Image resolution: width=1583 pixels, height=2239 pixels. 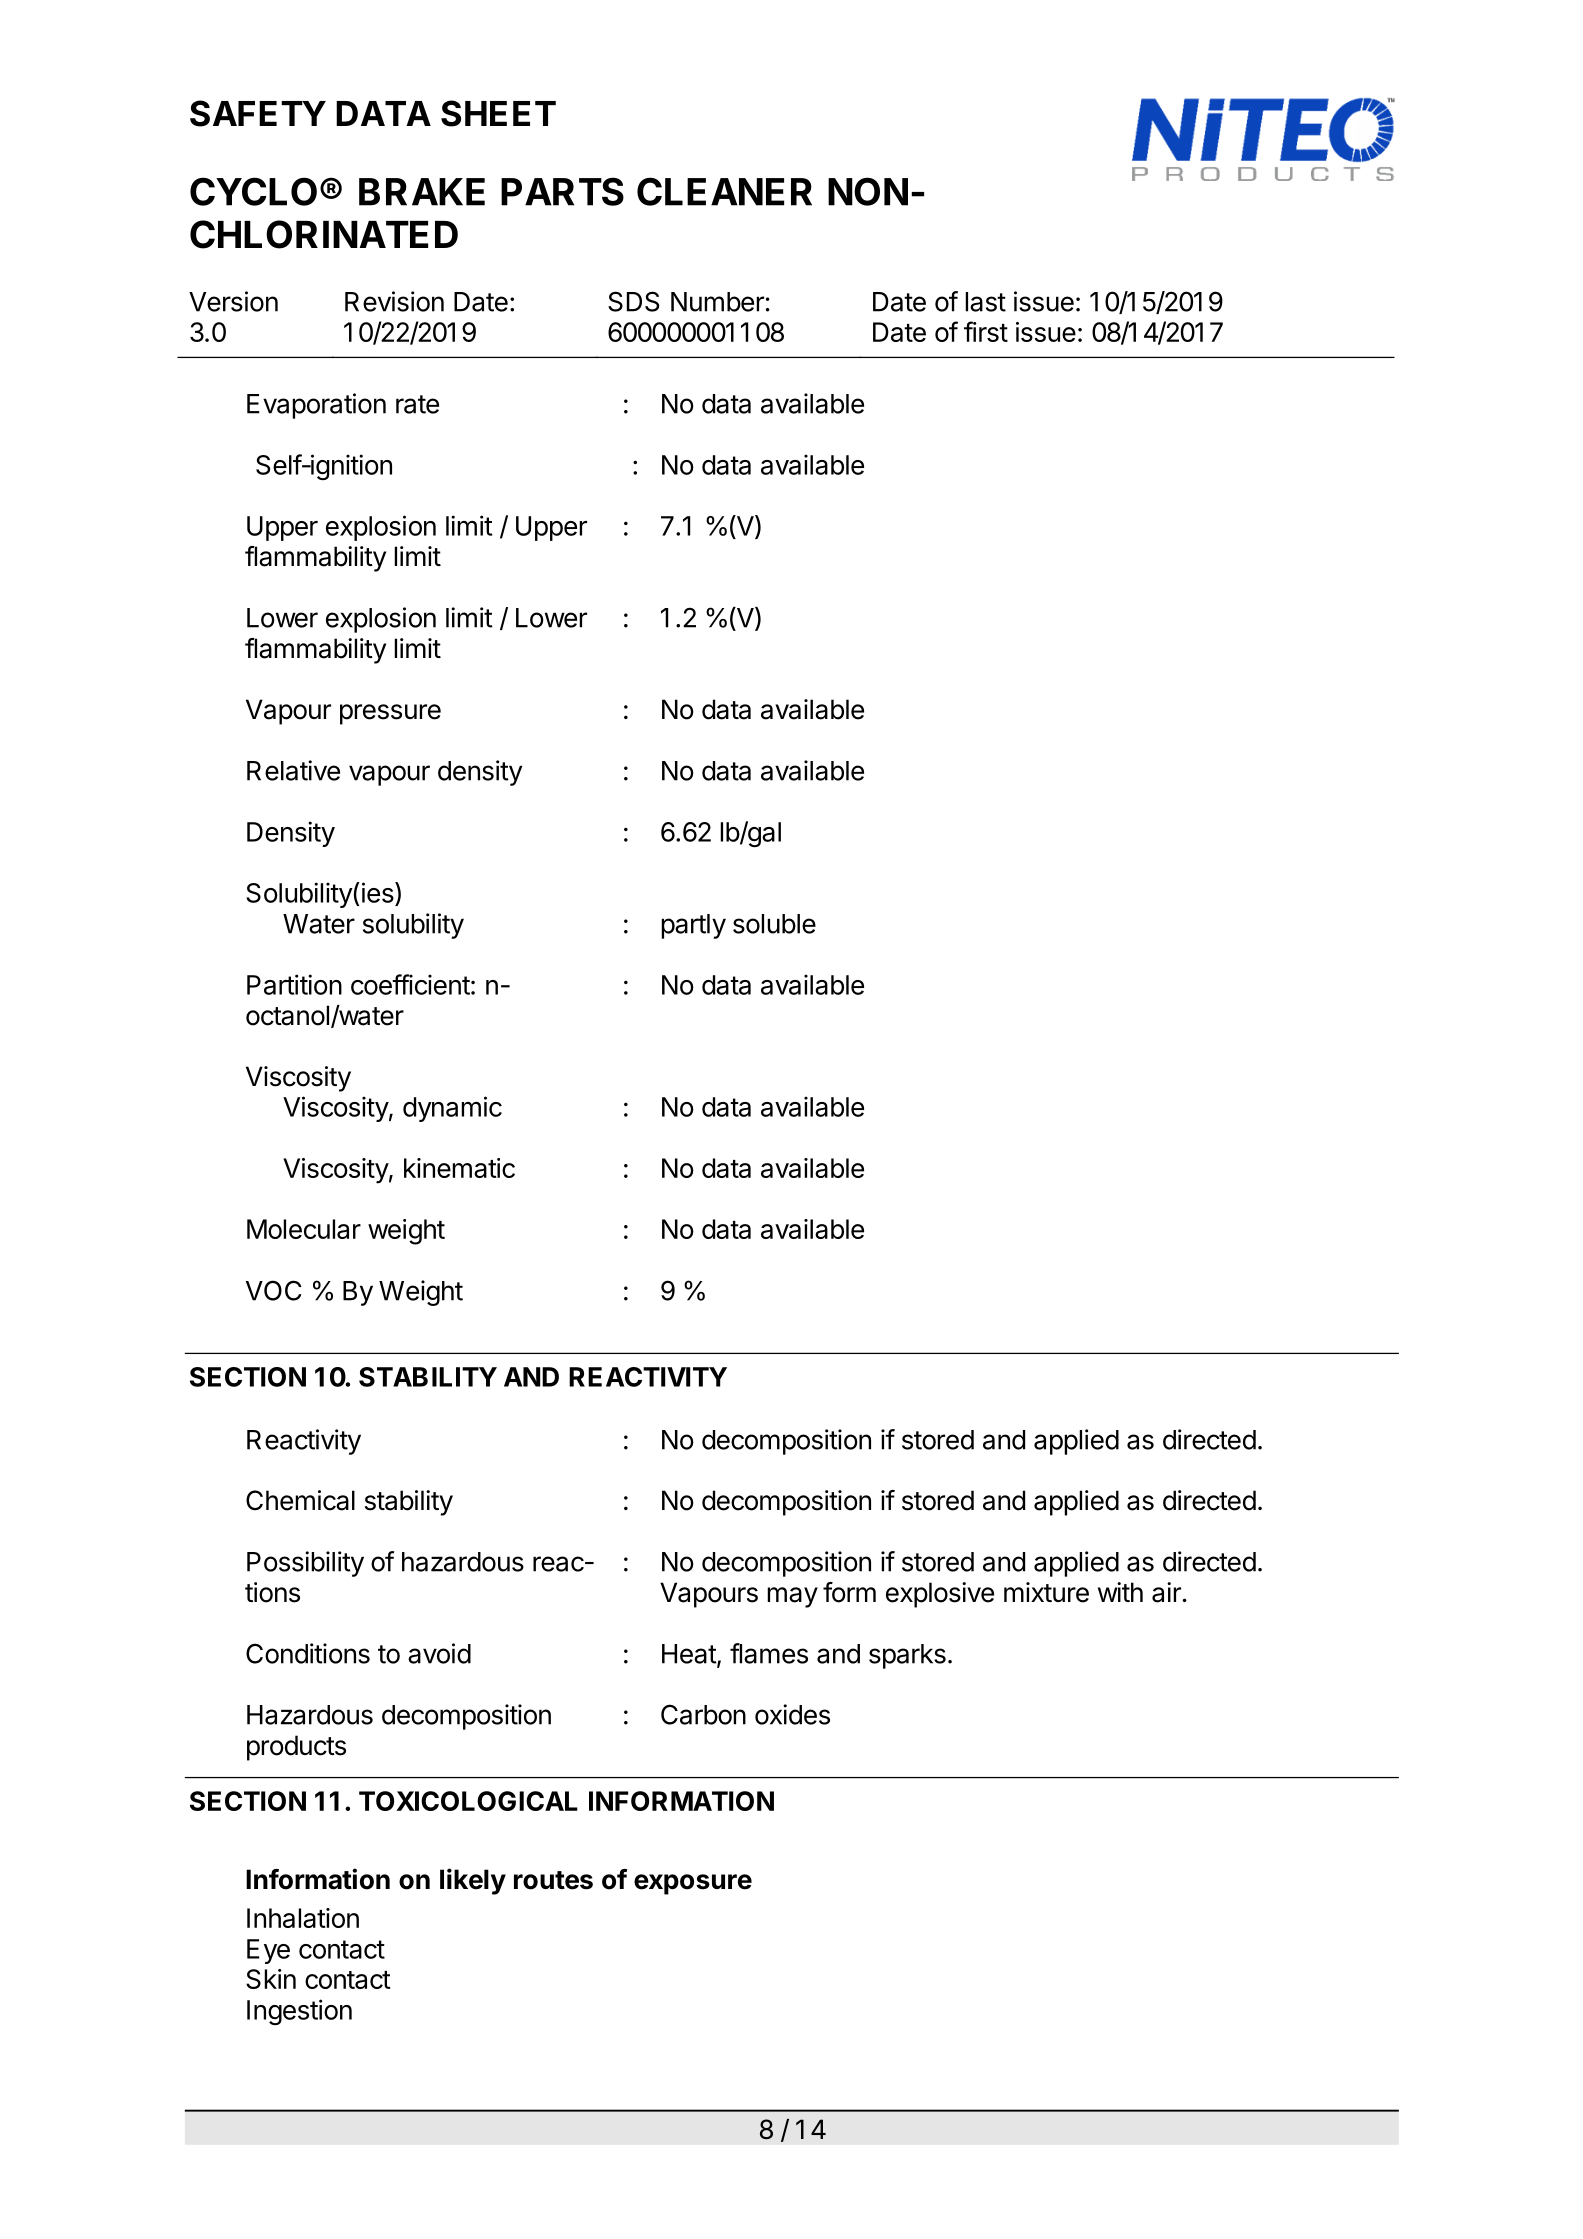 I want to click on exposure, so click(x=693, y=1884).
